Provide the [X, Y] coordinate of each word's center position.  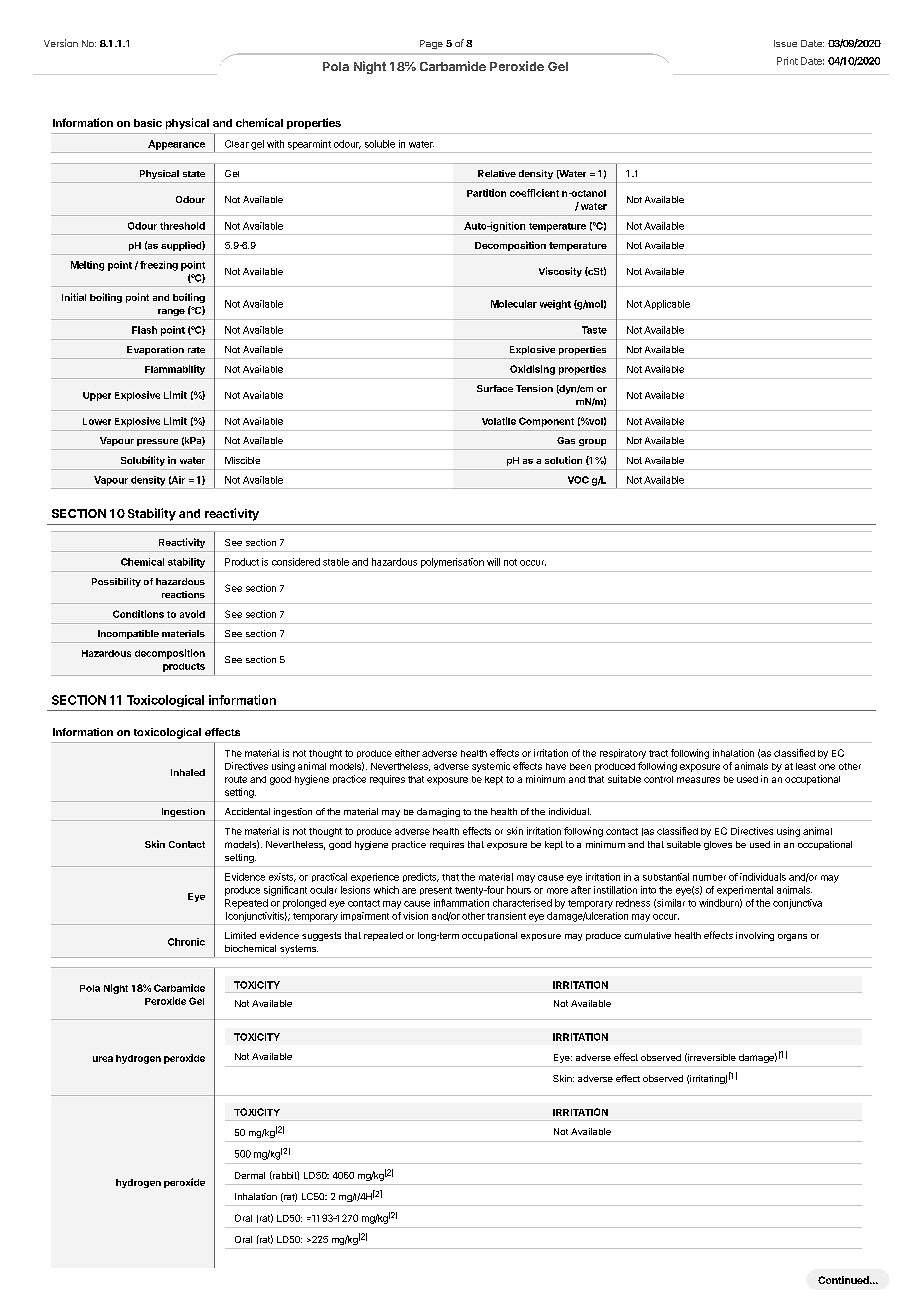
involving [755, 936]
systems [299, 949]
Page [431, 44]
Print [787, 61]
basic [148, 123]
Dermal [250, 1175]
